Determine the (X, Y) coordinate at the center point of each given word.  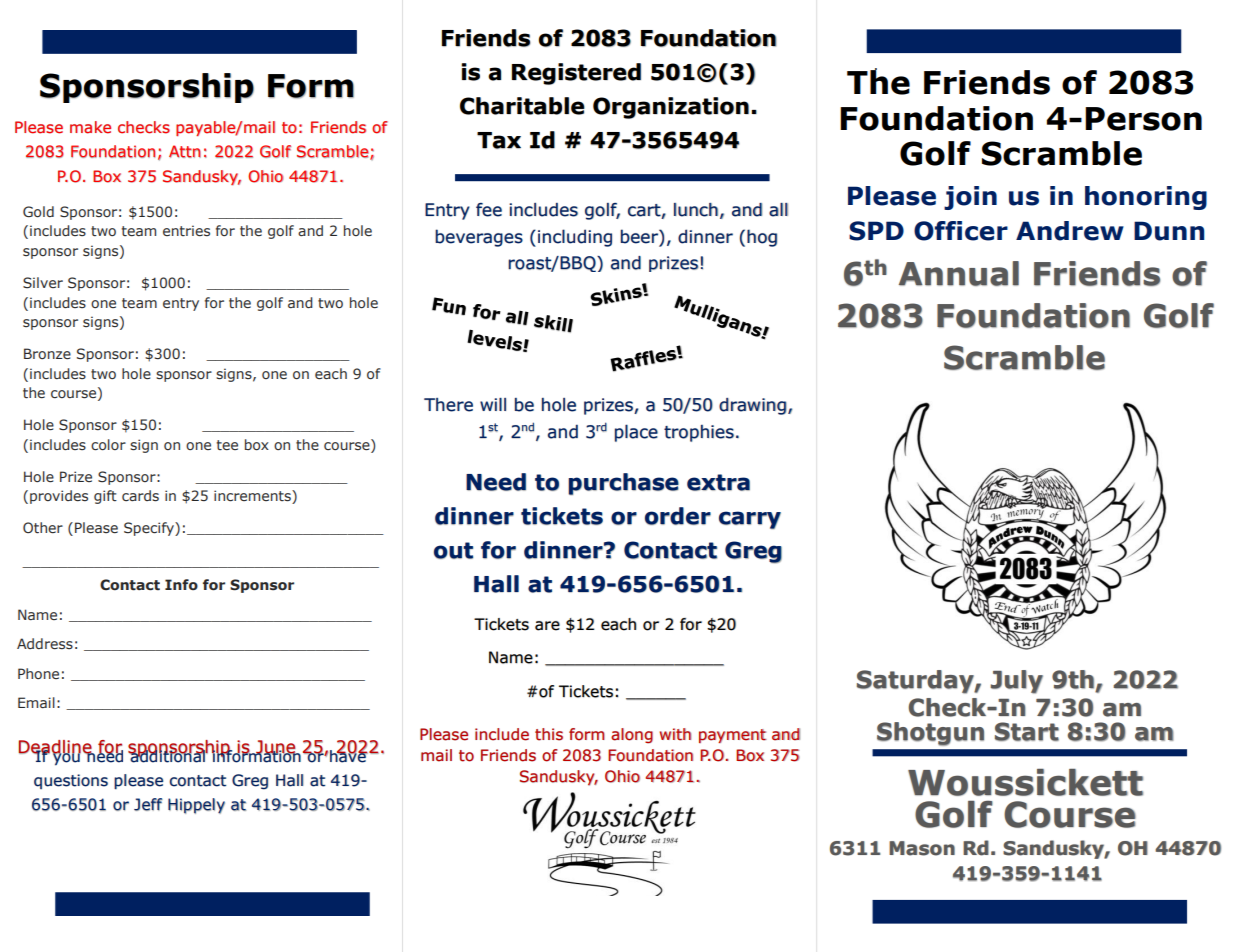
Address (45, 643)
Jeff (148, 804)
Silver (43, 283)
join (970, 198)
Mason (922, 848)
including (575, 238)
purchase (623, 484)
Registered (576, 74)
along (632, 736)
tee (227, 445)
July (1016, 682)
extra (718, 482)
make (90, 127)
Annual (959, 273)
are (547, 626)
